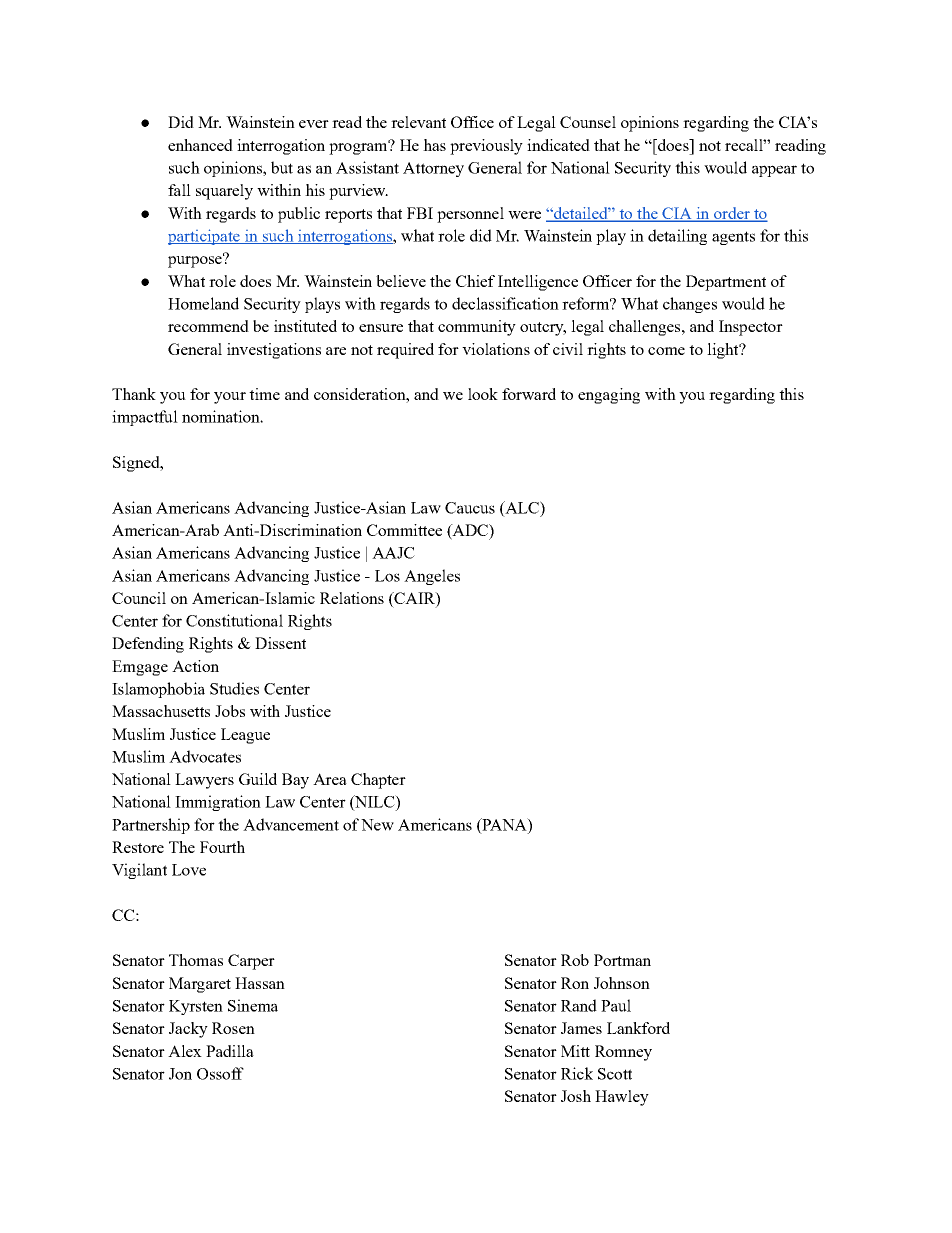 The image size is (952, 1233). What do you see at coordinates (774, 171) in the screenshot?
I see `appear` at bounding box center [774, 171].
